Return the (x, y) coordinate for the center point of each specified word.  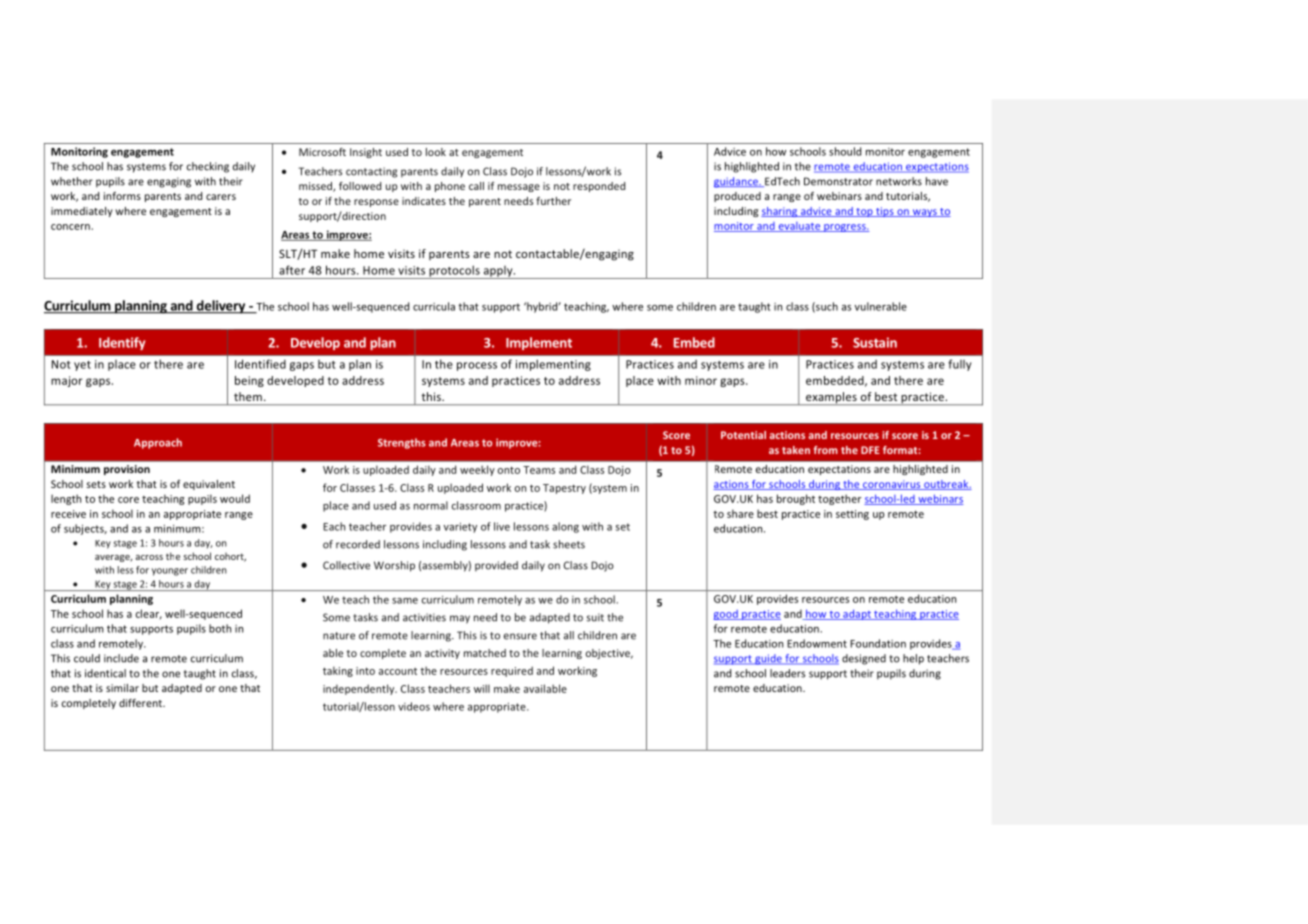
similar (122, 688)
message (519, 188)
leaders (787, 673)
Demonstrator (838, 181)
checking (208, 167)
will (482, 688)
